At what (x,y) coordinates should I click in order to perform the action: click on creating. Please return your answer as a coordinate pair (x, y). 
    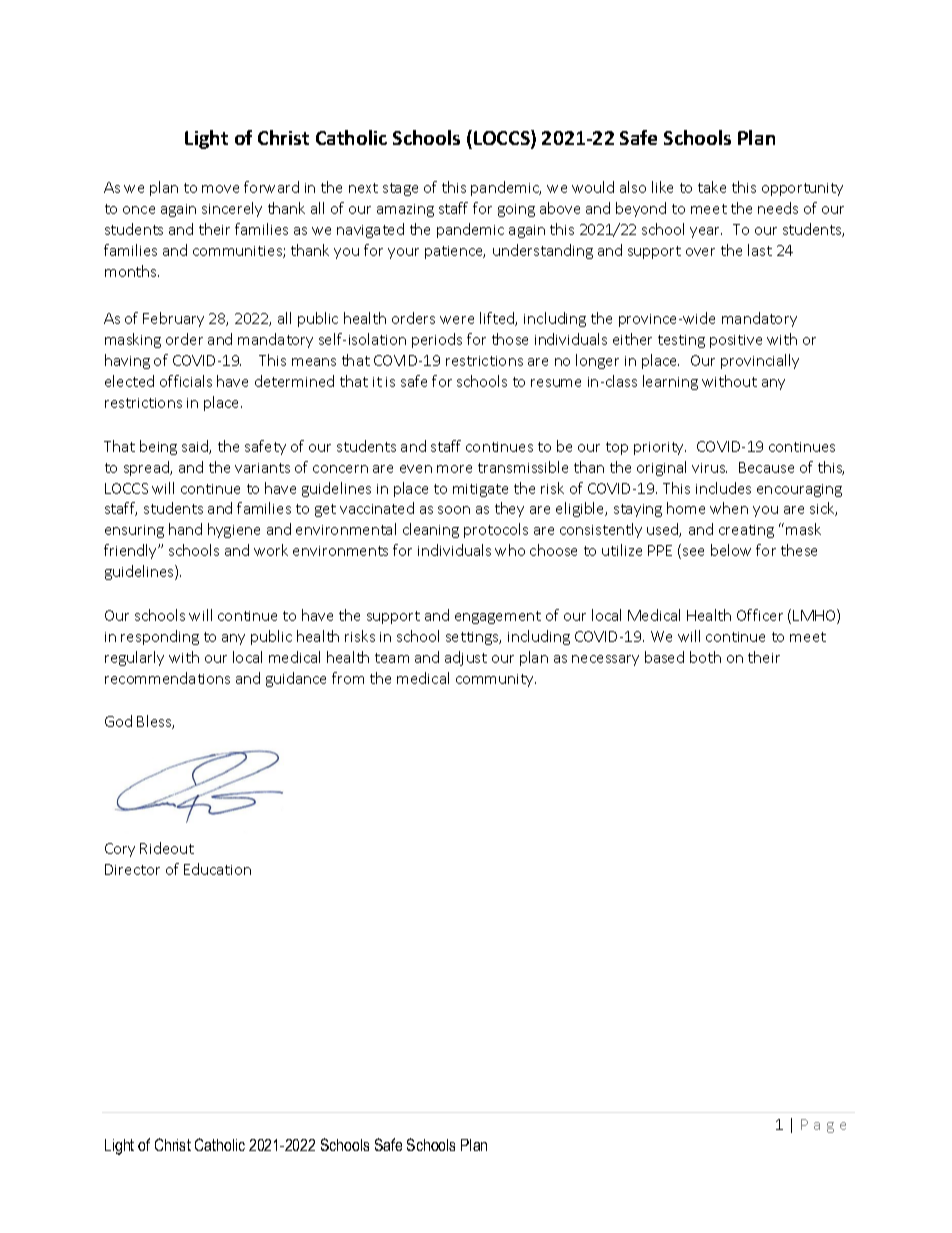
    Looking at the image, I should click on (746, 531).
